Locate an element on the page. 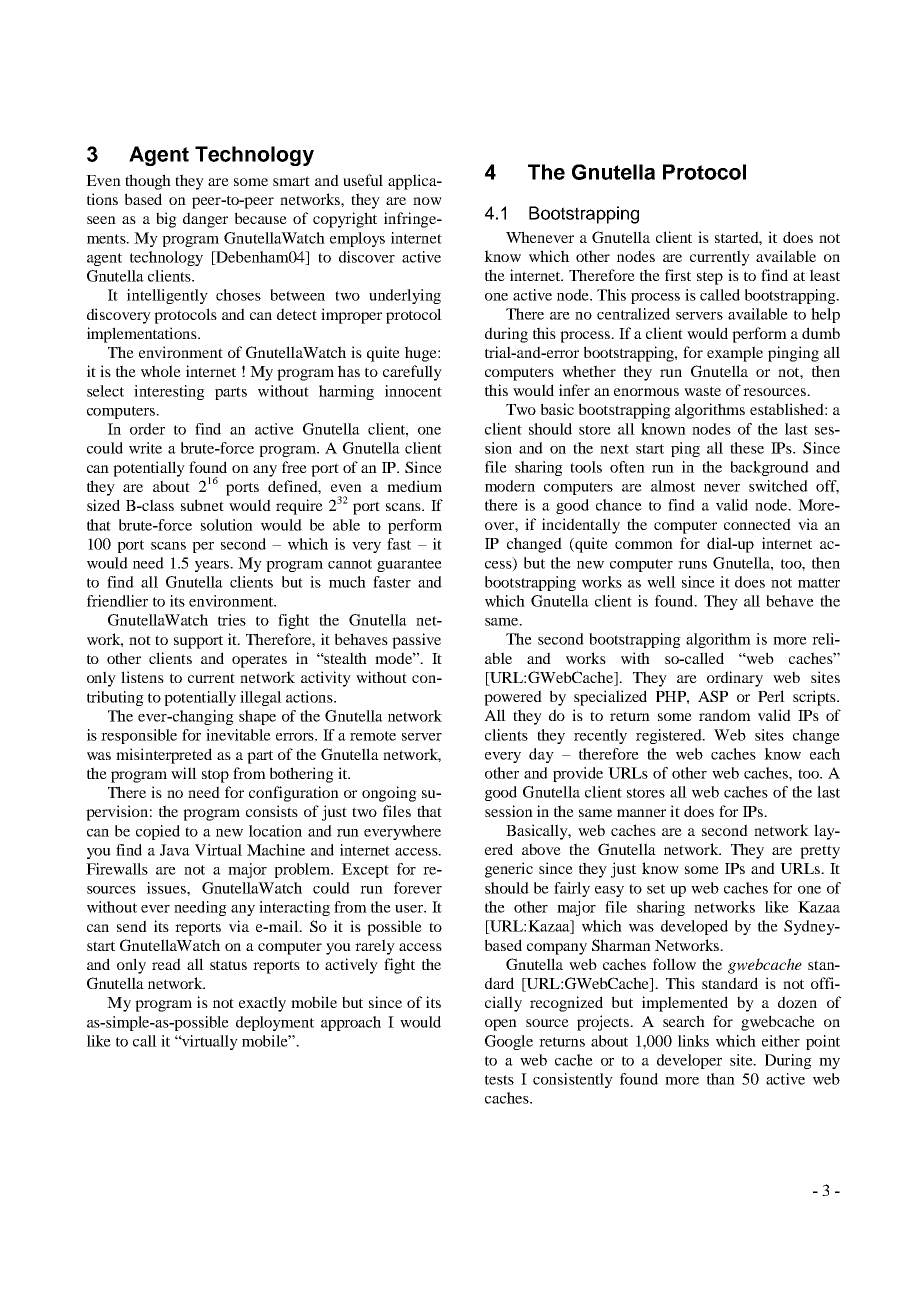 Image resolution: width=924 pixels, height=1308 pixels. danger is located at coordinates (205, 220).
